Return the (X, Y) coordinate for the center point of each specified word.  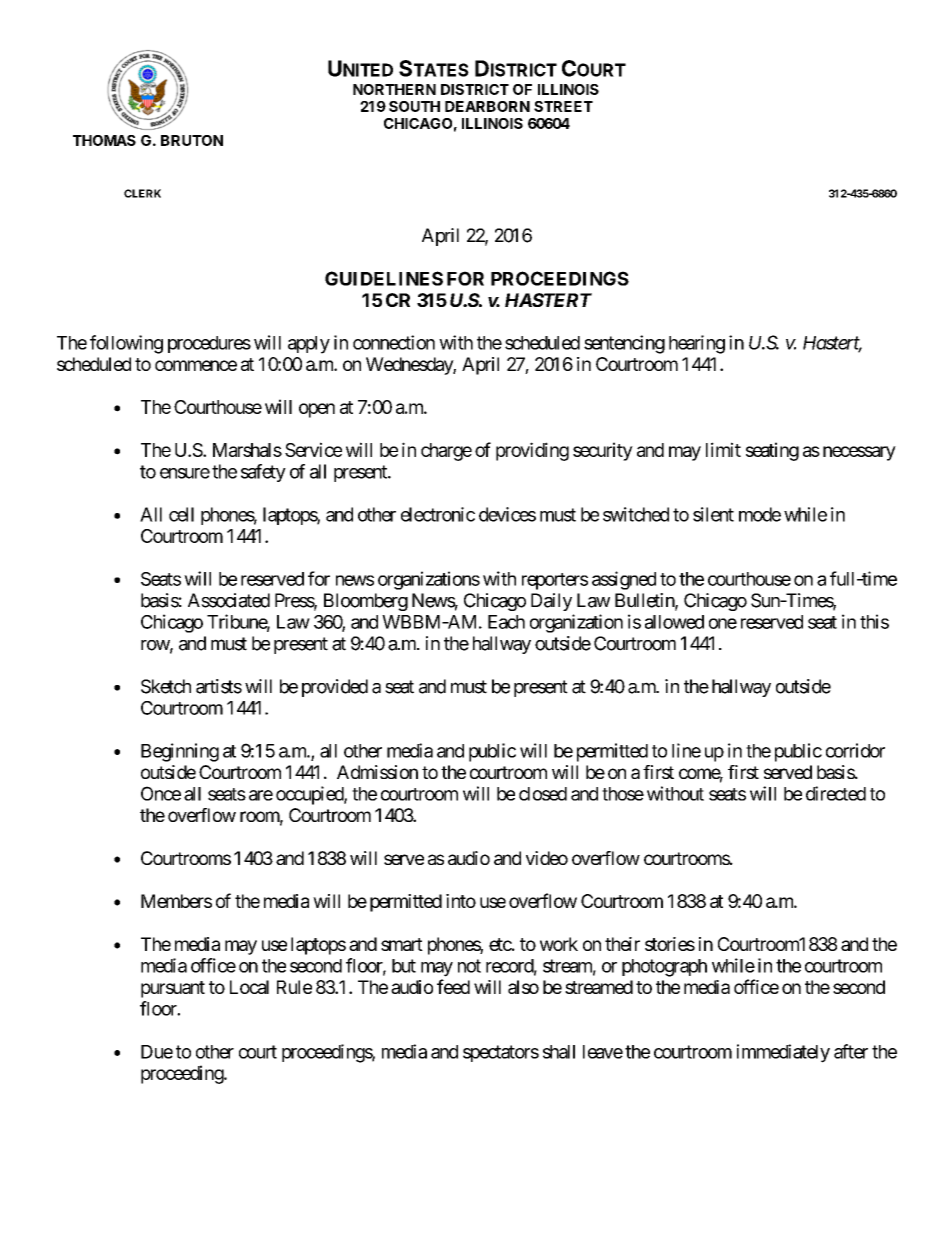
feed (453, 986)
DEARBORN (487, 106)
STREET (563, 106)
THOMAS (104, 140)
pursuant (173, 989)
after (851, 1051)
